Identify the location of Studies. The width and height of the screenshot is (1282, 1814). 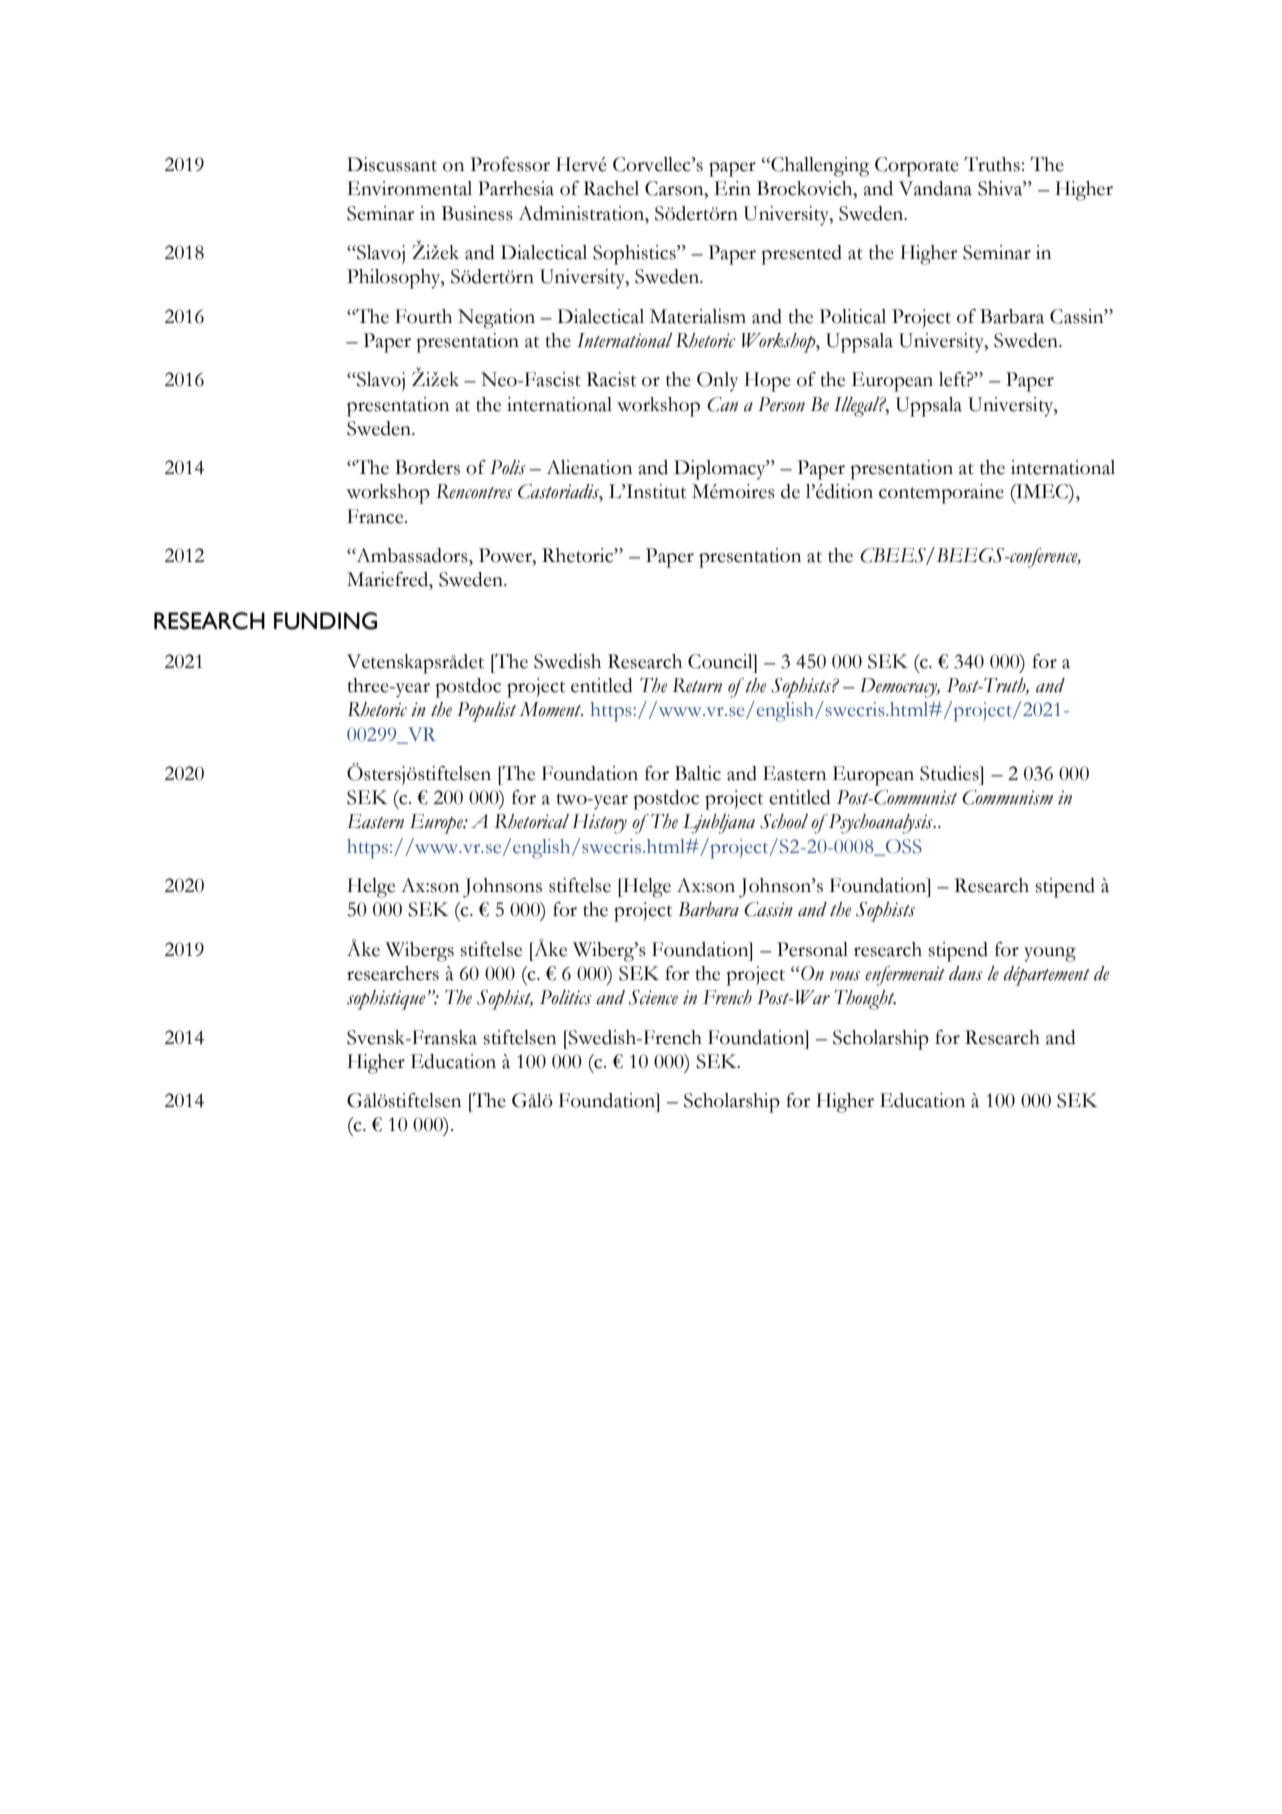
(950, 773).
